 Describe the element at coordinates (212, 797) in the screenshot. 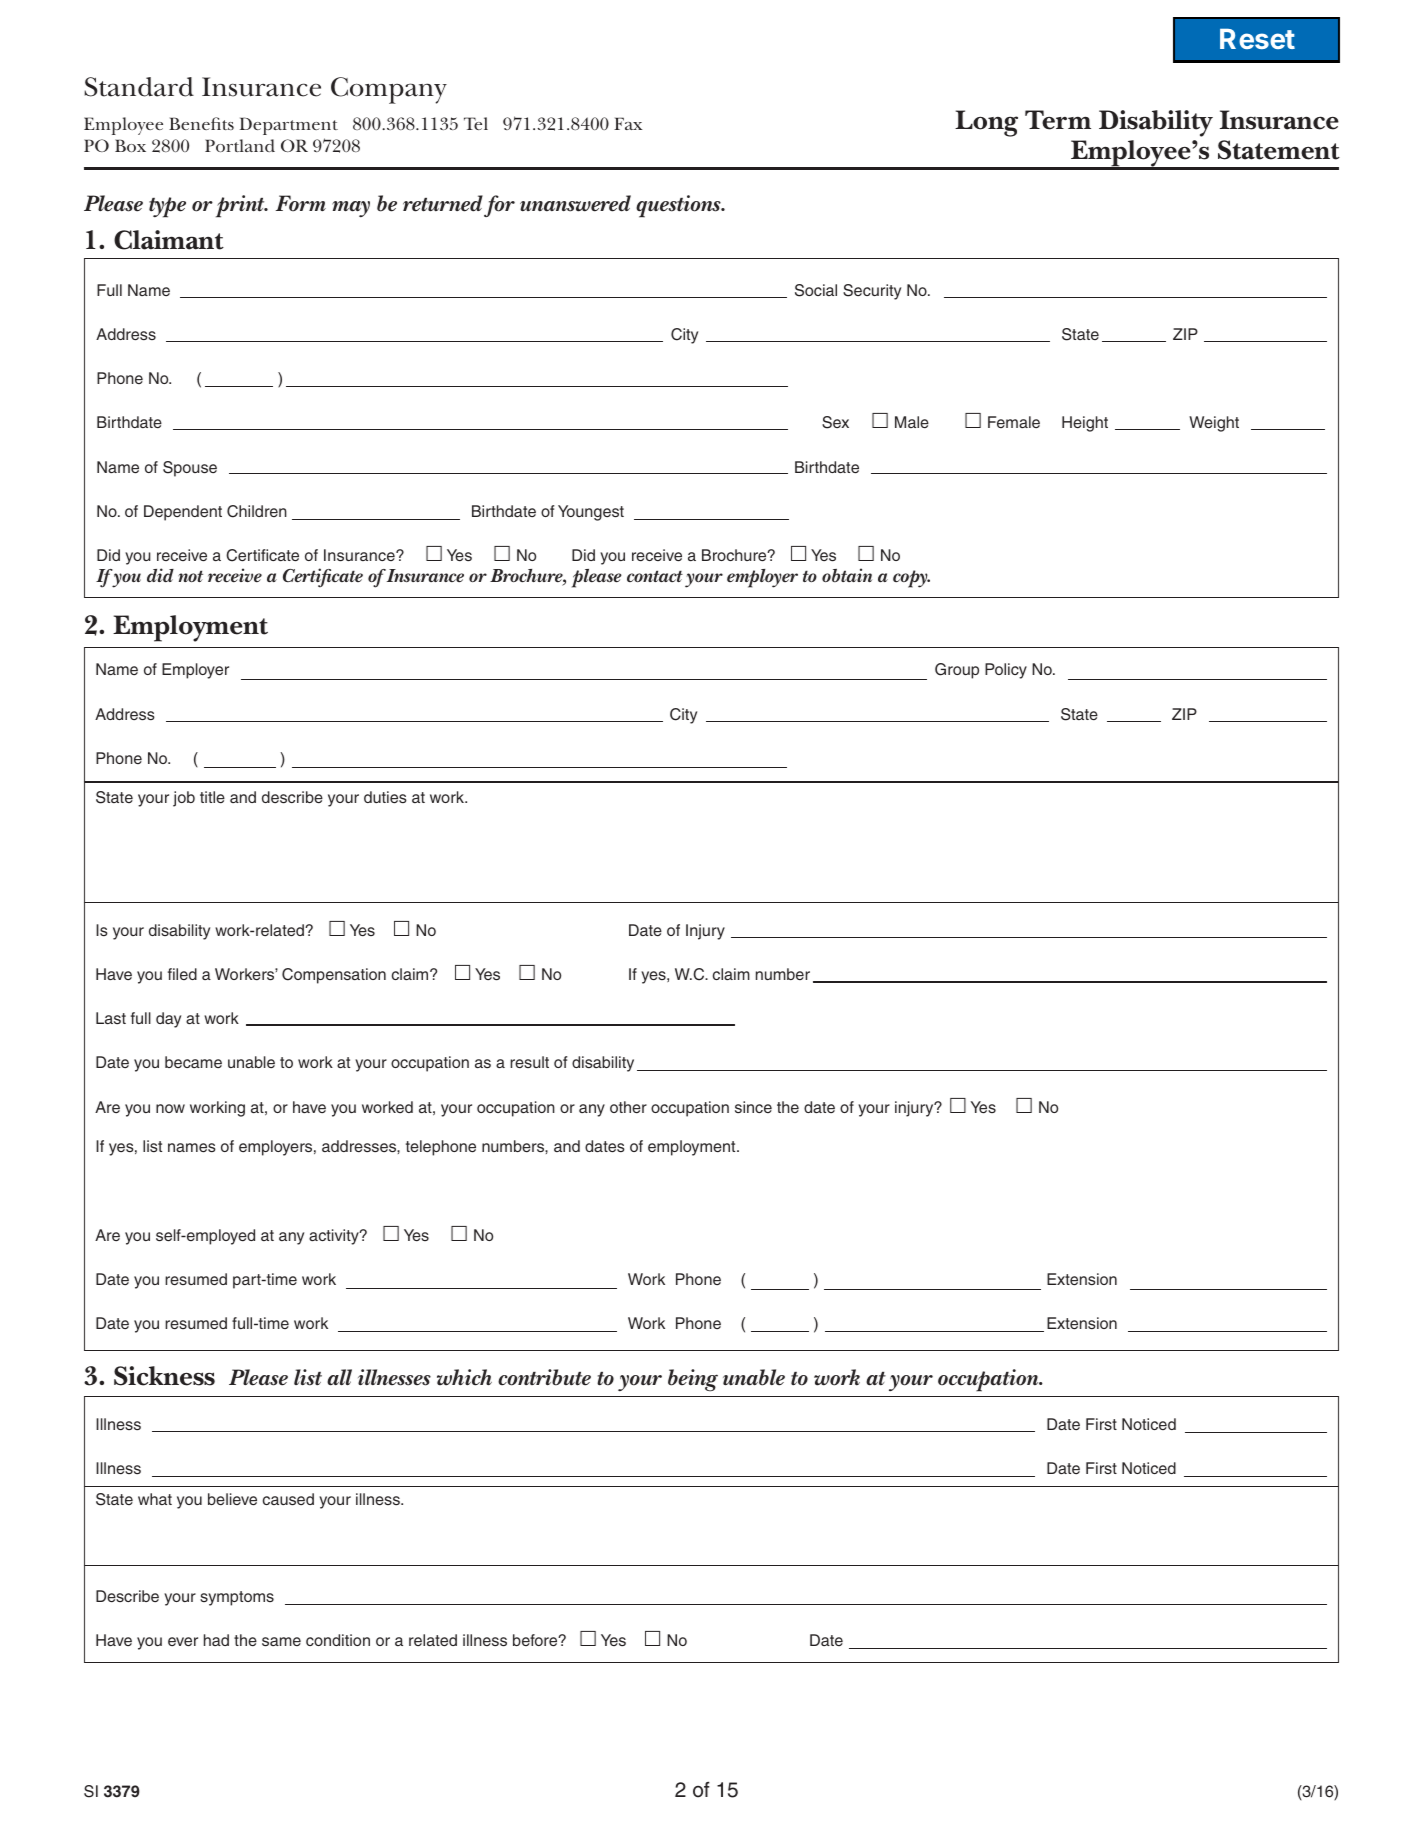

I see `title` at that location.
